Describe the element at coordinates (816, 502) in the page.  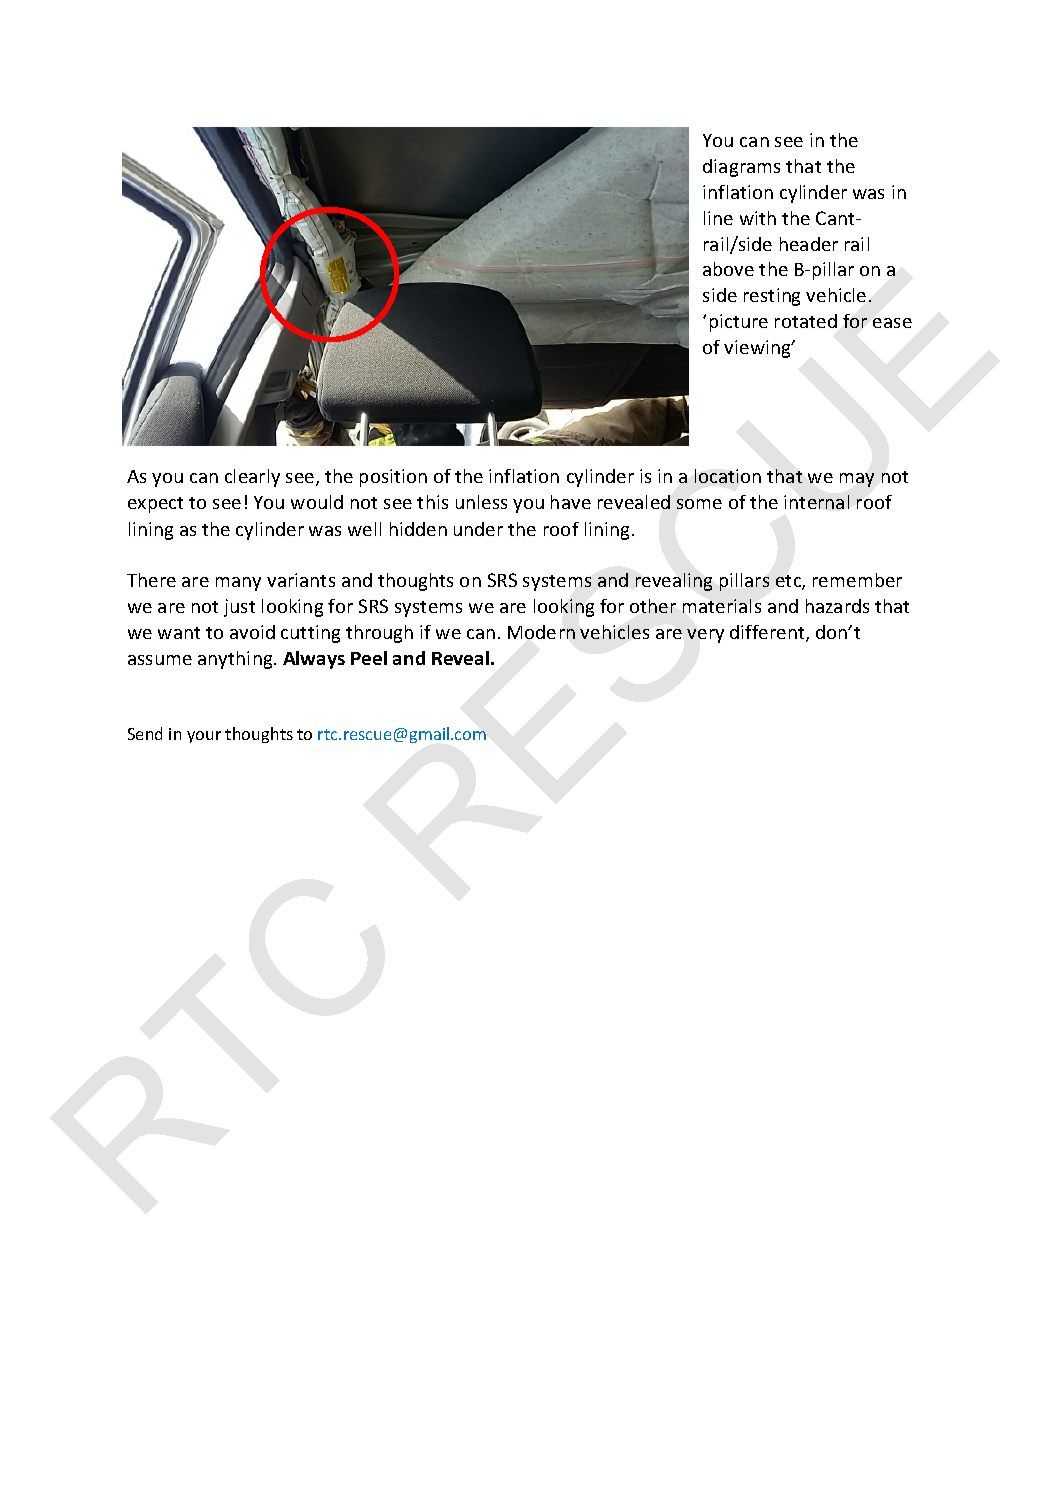
I see `internal` at that location.
